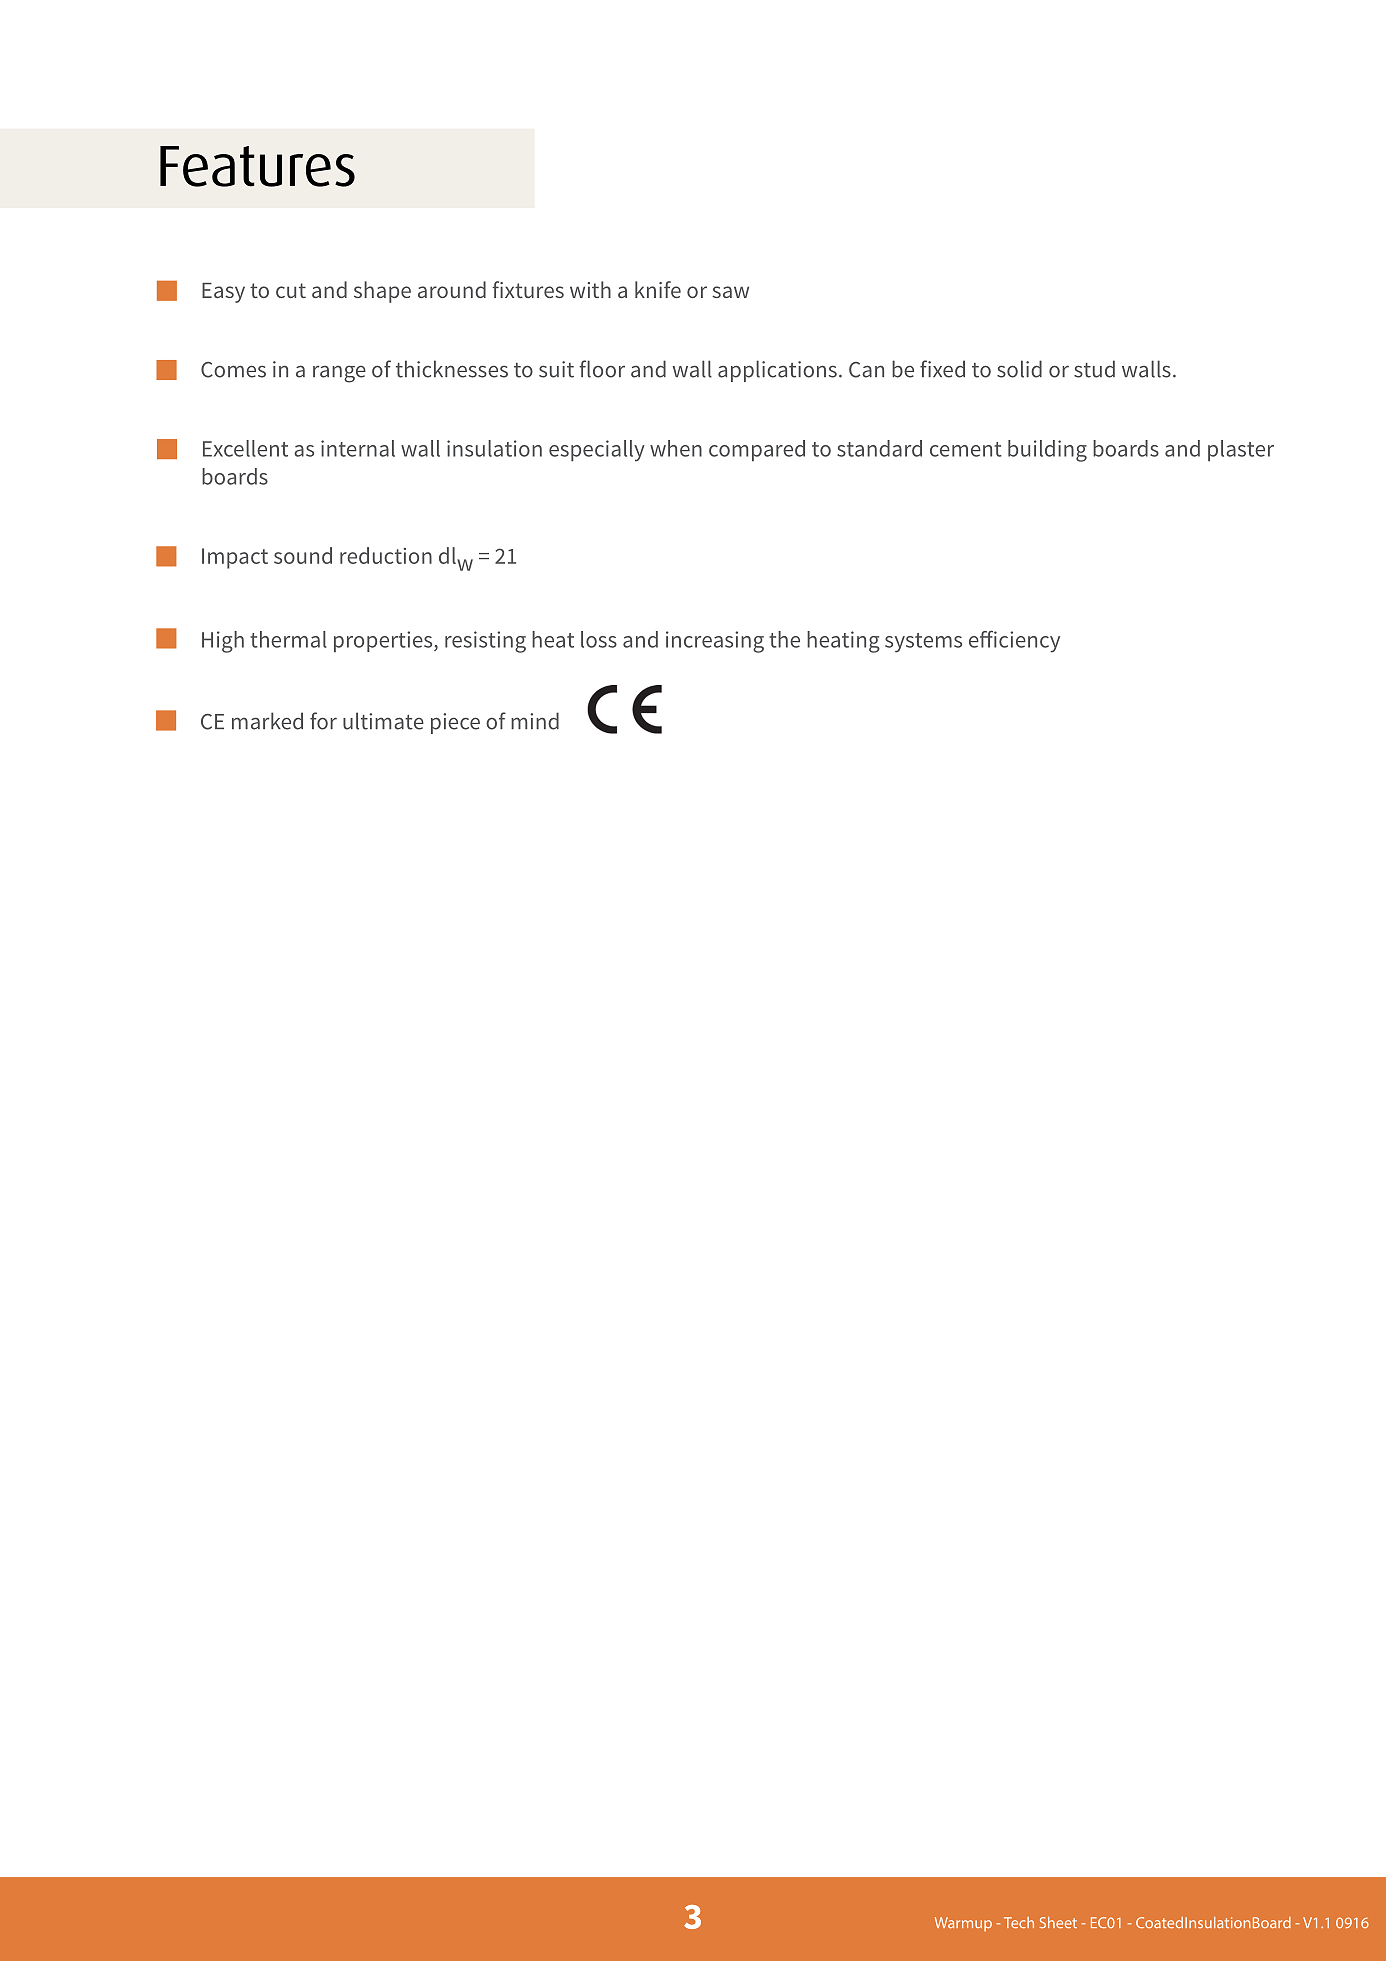 This screenshot has width=1386, height=1961. I want to click on efficiency, so click(1014, 641).
